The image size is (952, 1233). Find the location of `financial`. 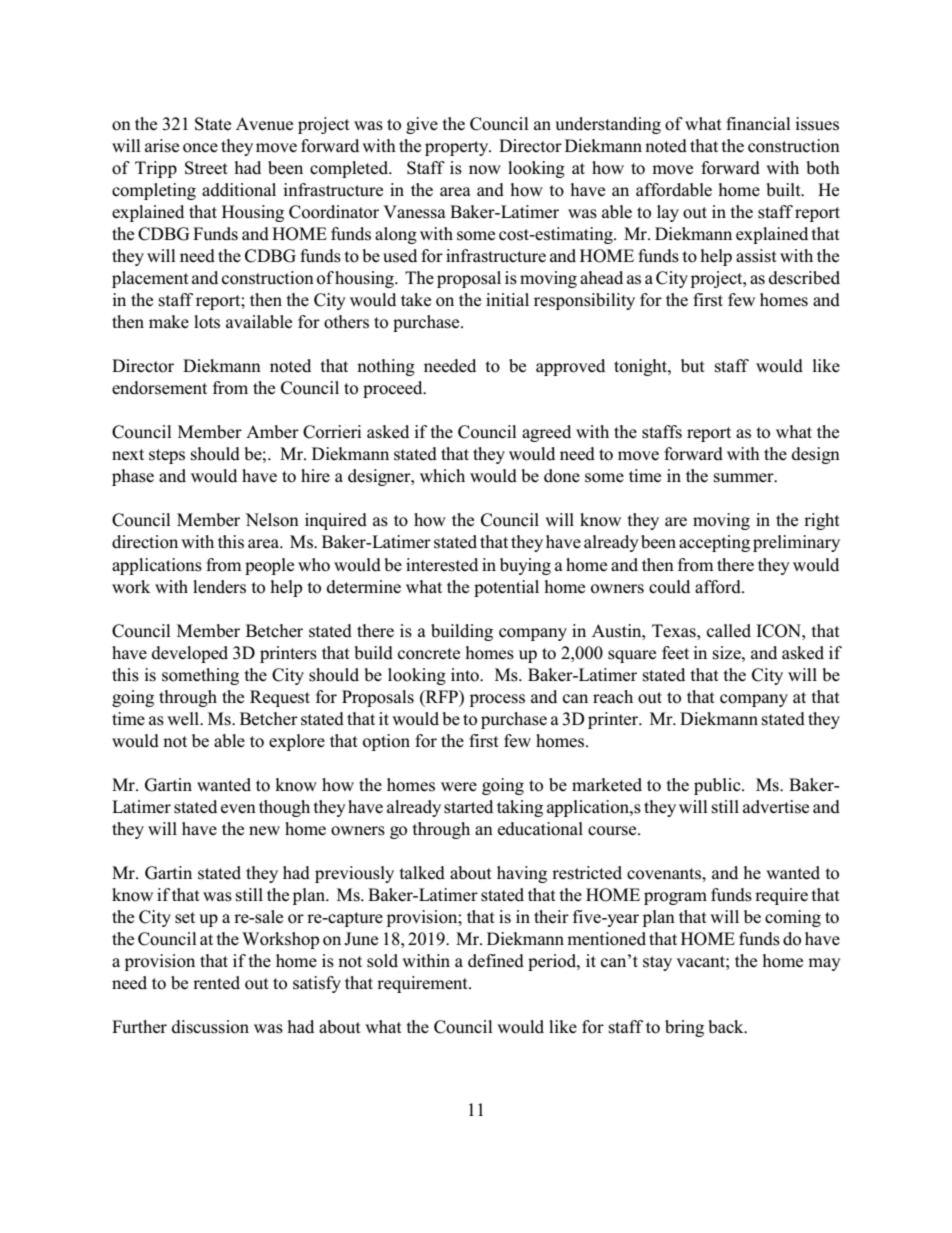

financial is located at coordinates (758, 124).
